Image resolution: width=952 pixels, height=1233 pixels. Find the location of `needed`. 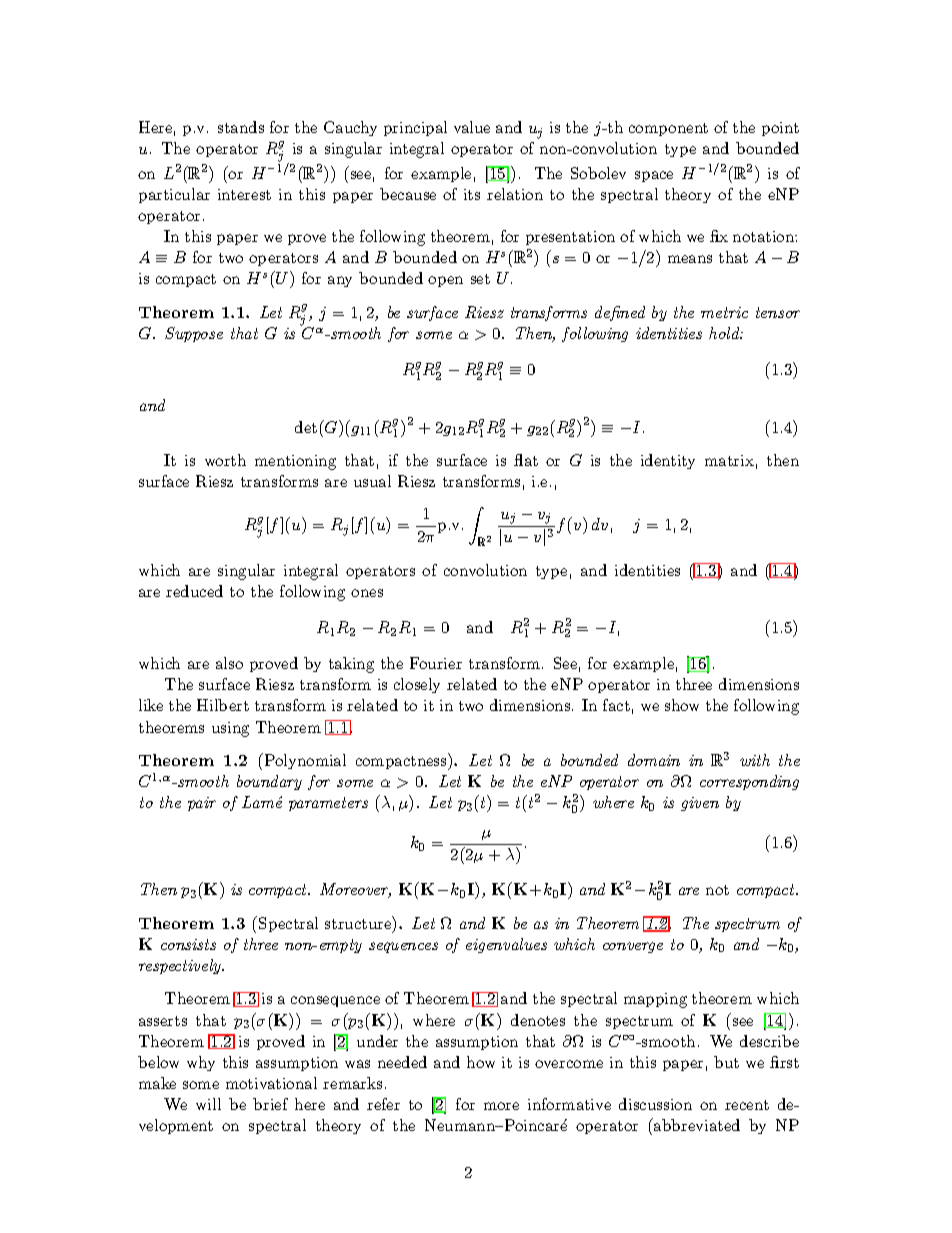

needed is located at coordinates (402, 1062).
